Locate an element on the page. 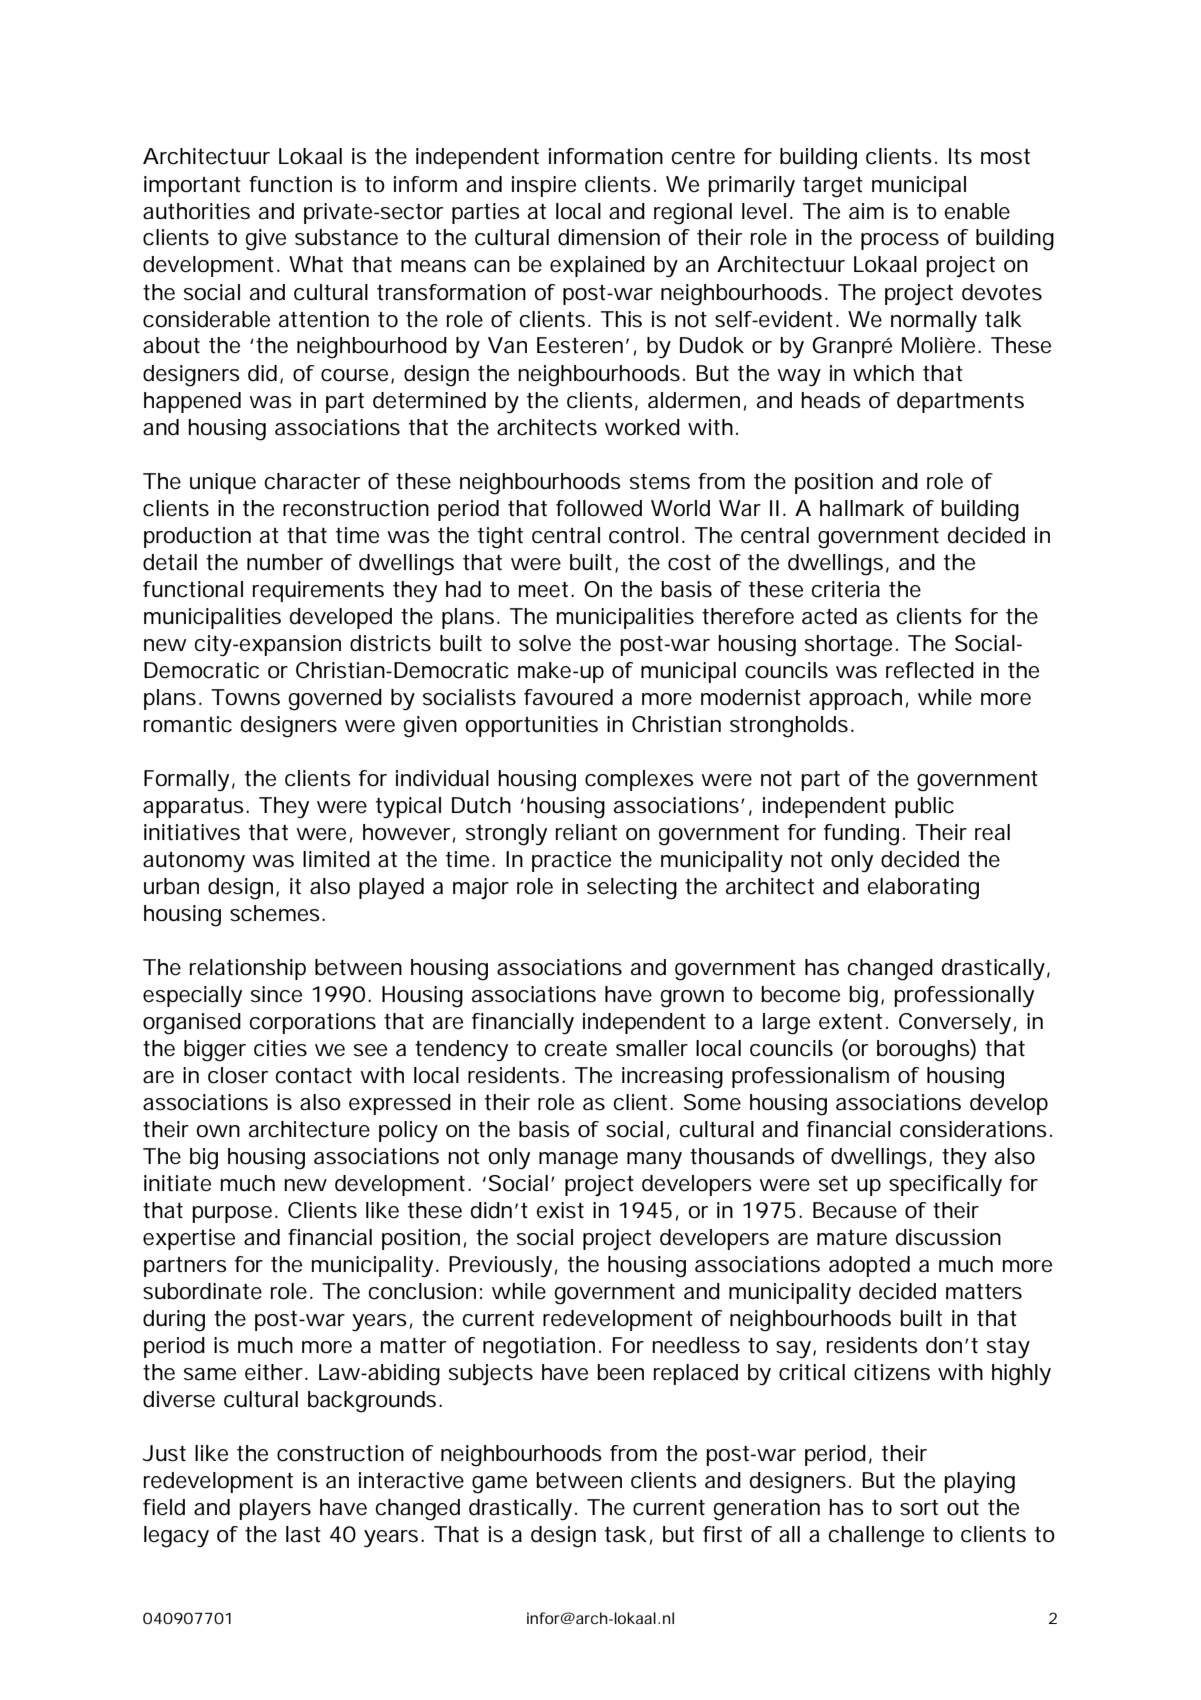 The width and height of the image is (1201, 1700). authorities is located at coordinates (196, 211).
